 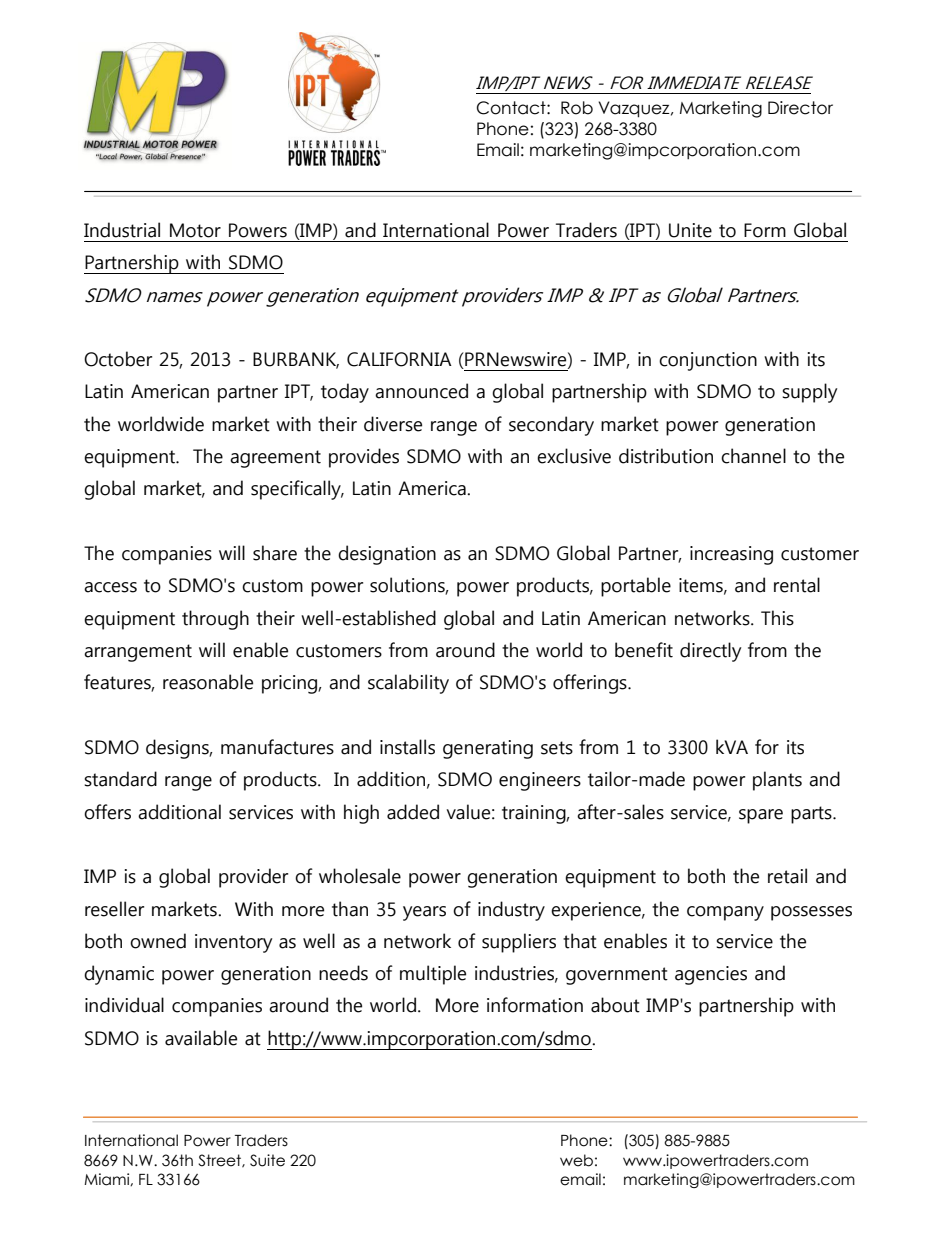 I want to click on Director, so click(x=800, y=108).
